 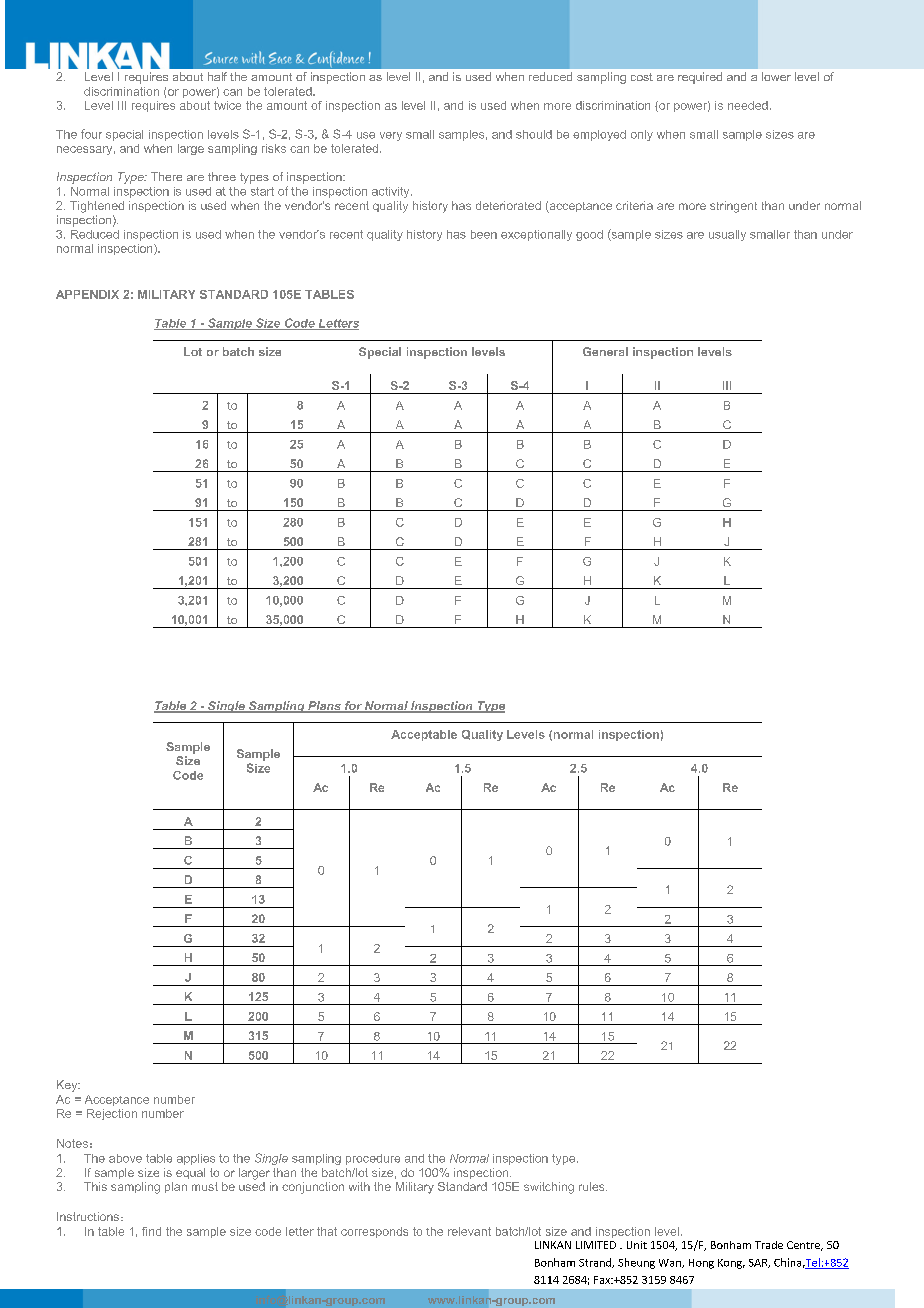 What do you see at coordinates (700, 78) in the screenshot?
I see `required` at bounding box center [700, 78].
